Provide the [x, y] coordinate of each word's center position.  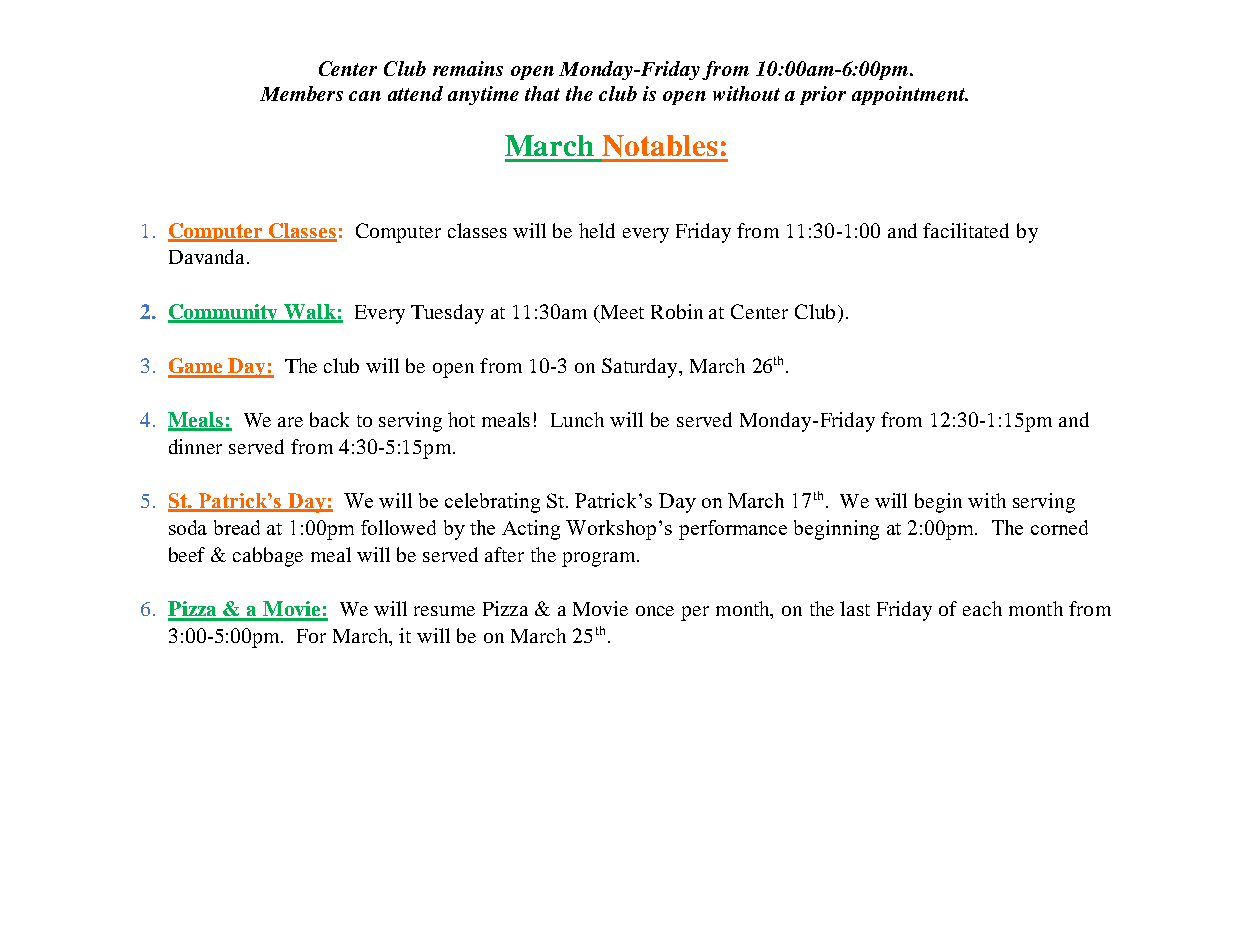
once [655, 611]
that [542, 93]
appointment [910, 95]
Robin [677, 311]
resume [444, 611]
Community [224, 313]
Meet [621, 312]
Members [301, 93]
